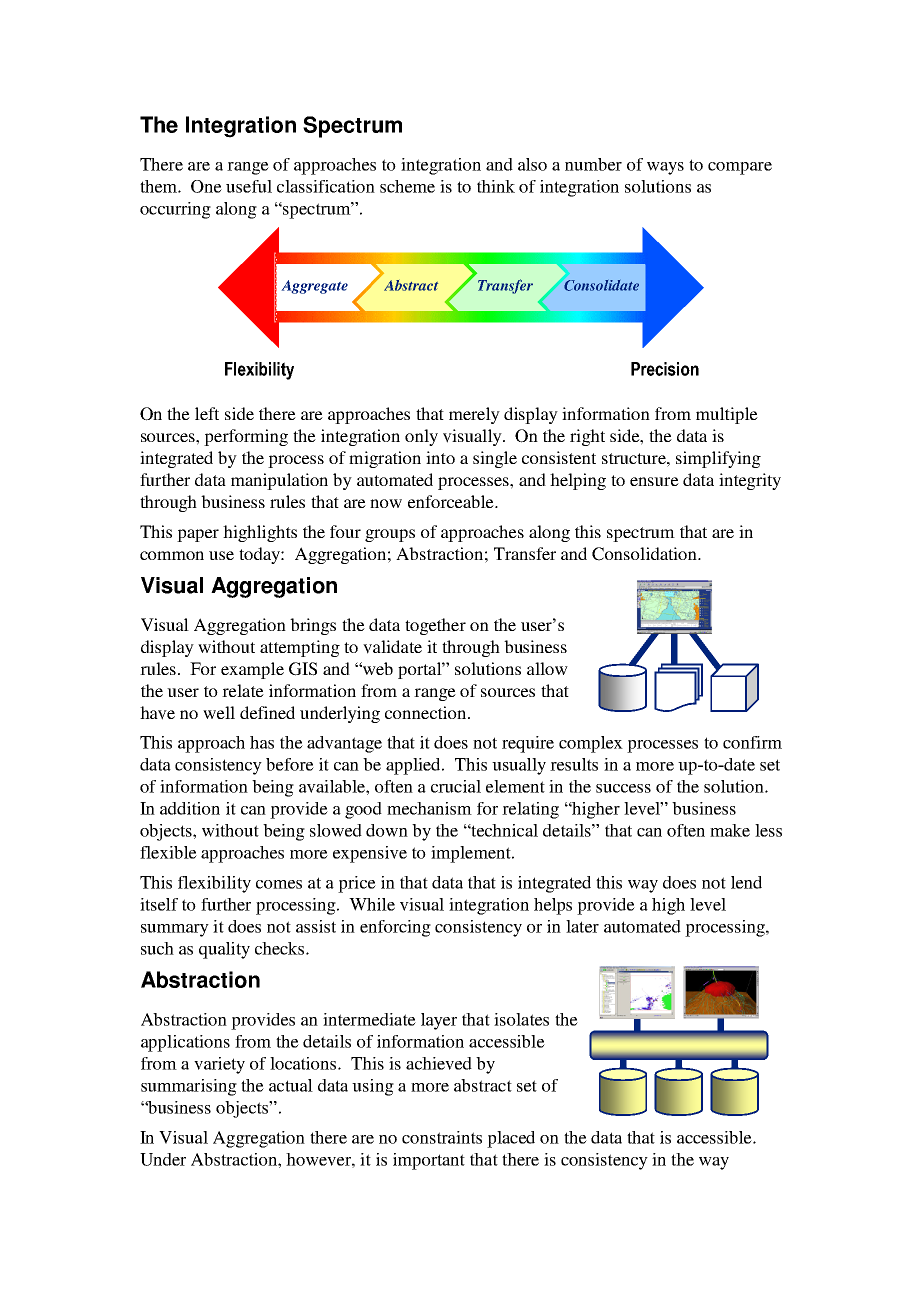 This screenshot has height=1308, width=924. Describe the element at coordinates (665, 168) in the screenshot. I see `ways` at that location.
